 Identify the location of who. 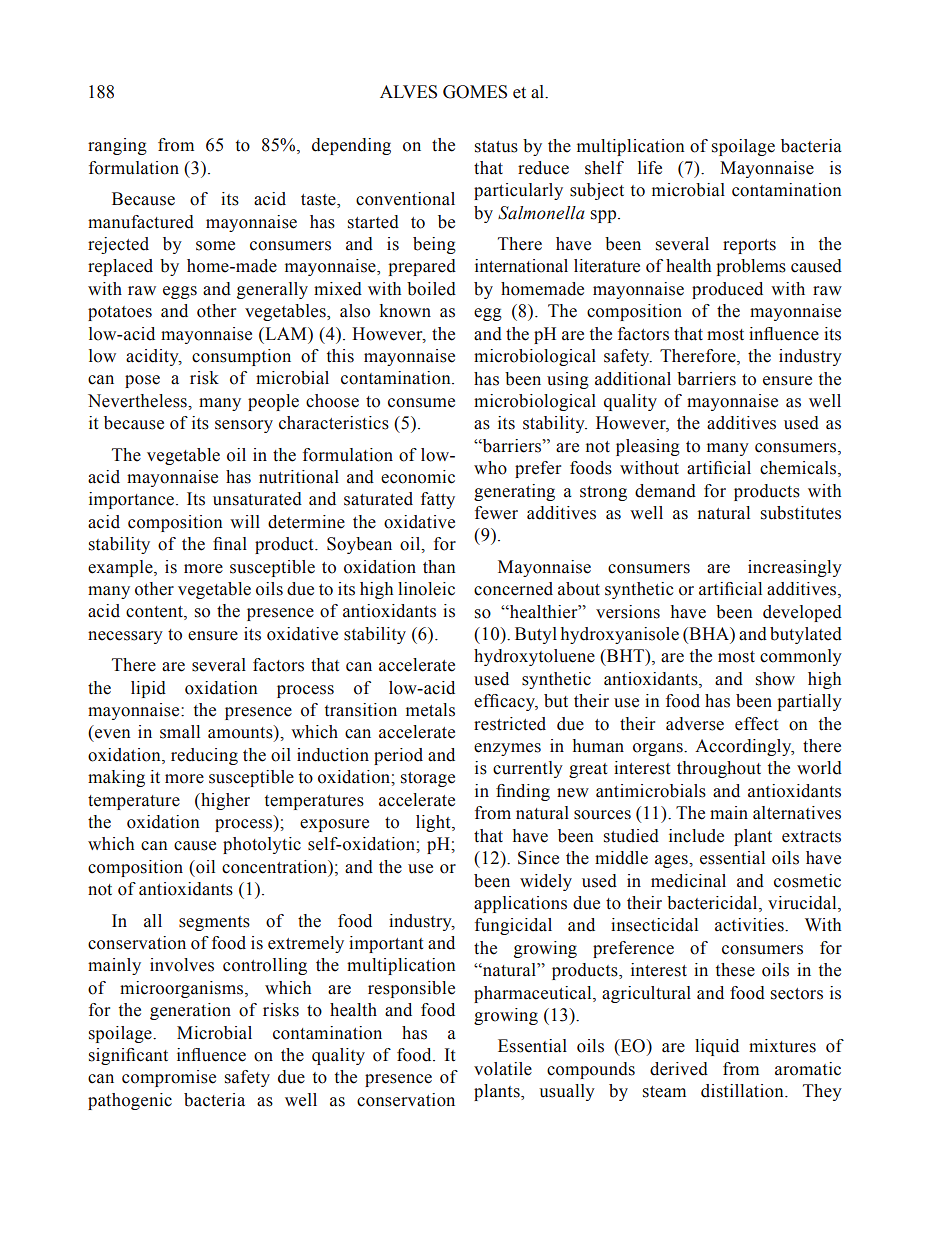
(490, 468).
